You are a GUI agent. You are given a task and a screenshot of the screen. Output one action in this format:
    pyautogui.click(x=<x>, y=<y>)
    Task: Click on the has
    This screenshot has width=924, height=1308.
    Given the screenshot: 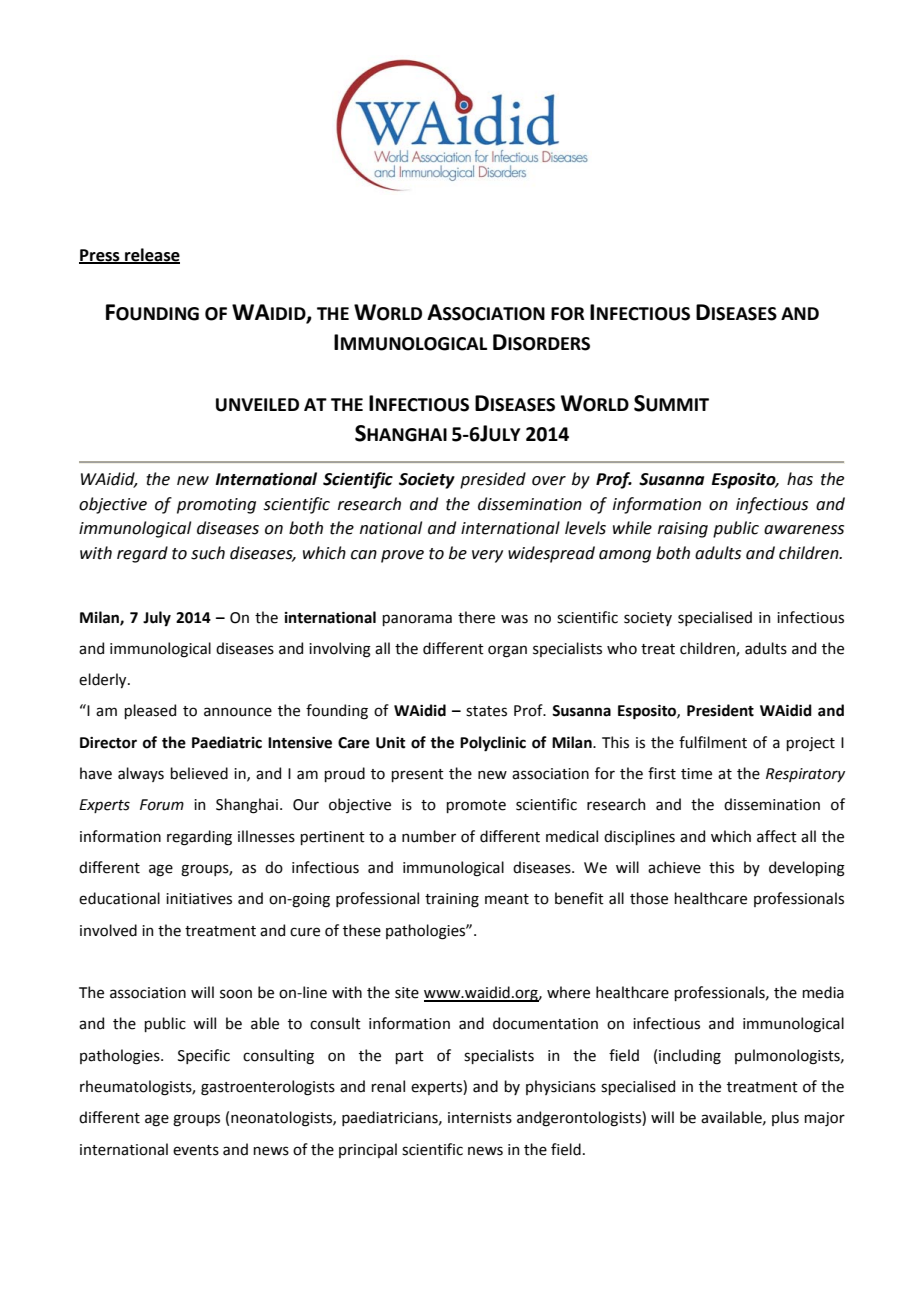 What is the action you would take?
    pyautogui.click(x=800, y=479)
